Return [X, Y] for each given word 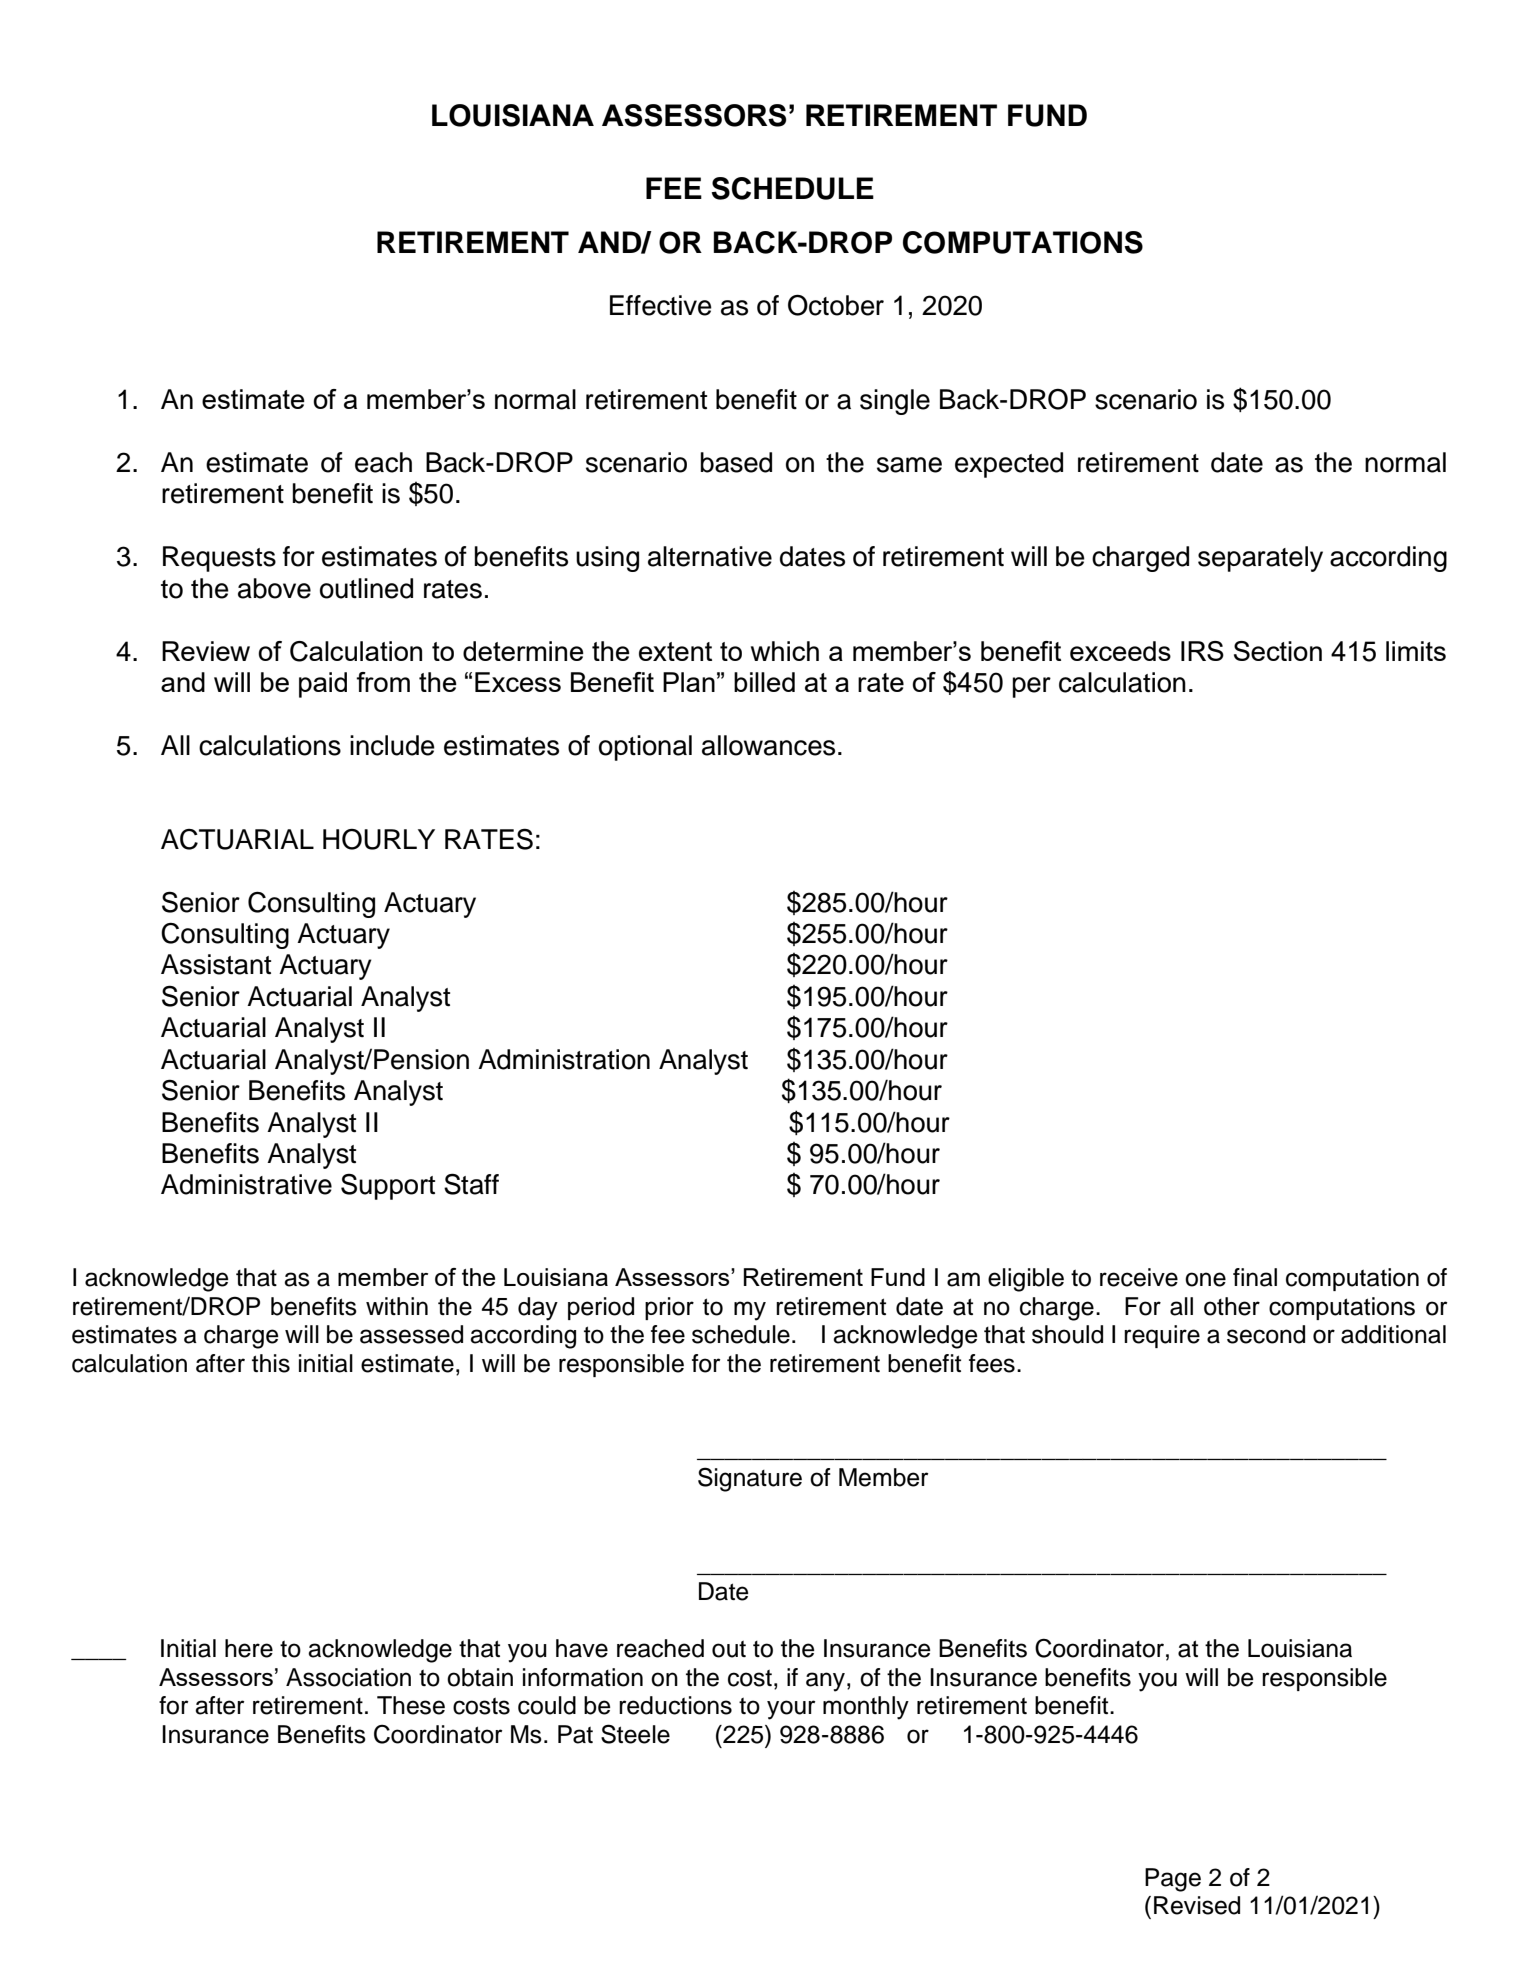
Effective [661, 305]
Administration [564, 1059]
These [411, 1705]
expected [1009, 465]
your [791, 1710]
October [836, 305]
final [1255, 1277]
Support [388, 1187]
